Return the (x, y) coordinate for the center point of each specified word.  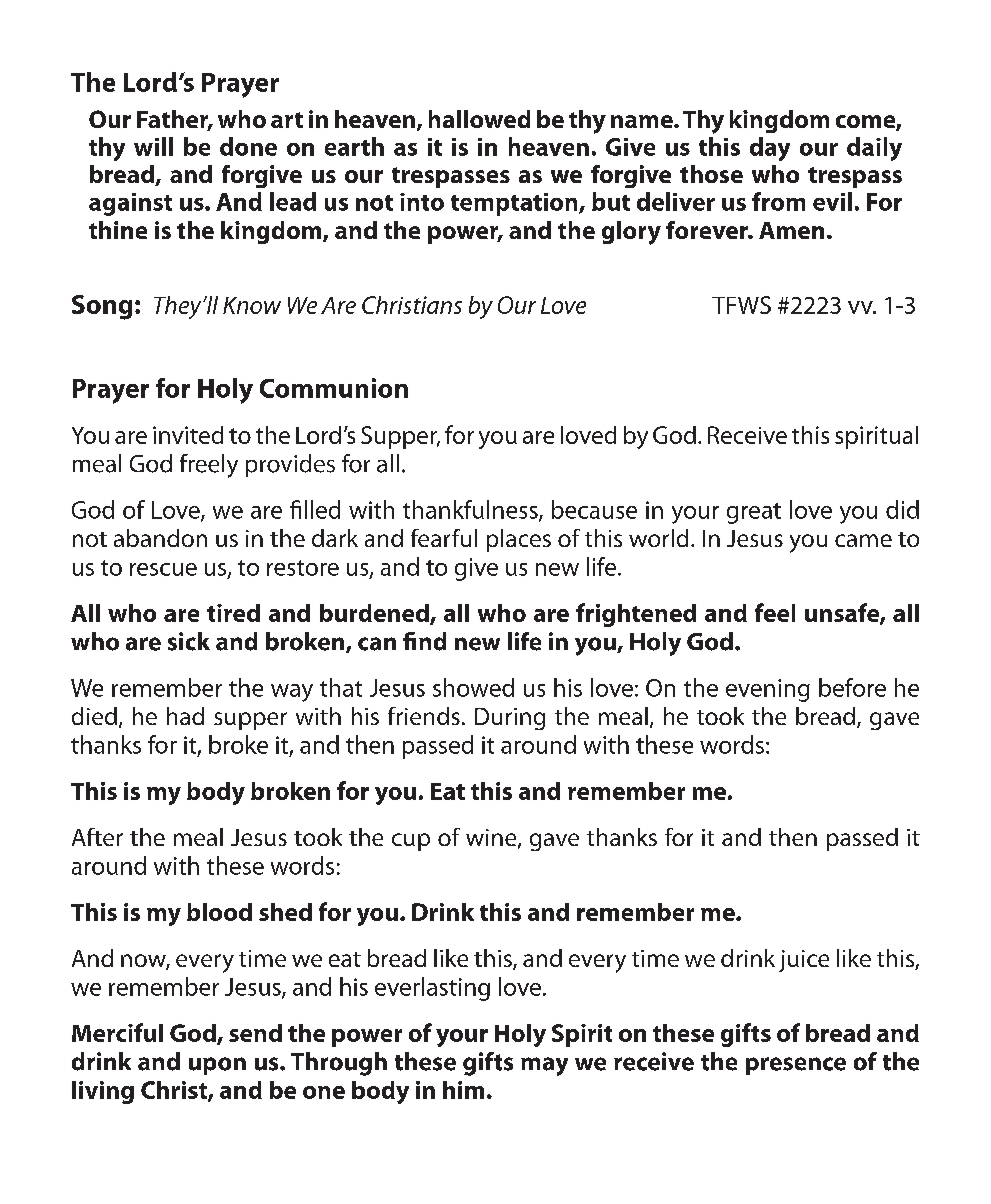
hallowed (479, 119)
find (424, 641)
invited (188, 435)
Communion (334, 388)
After (97, 837)
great (754, 513)
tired (233, 613)
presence (796, 1066)
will (153, 146)
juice (804, 961)
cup (411, 842)
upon (217, 1066)
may (544, 1066)
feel (775, 612)
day (770, 149)
